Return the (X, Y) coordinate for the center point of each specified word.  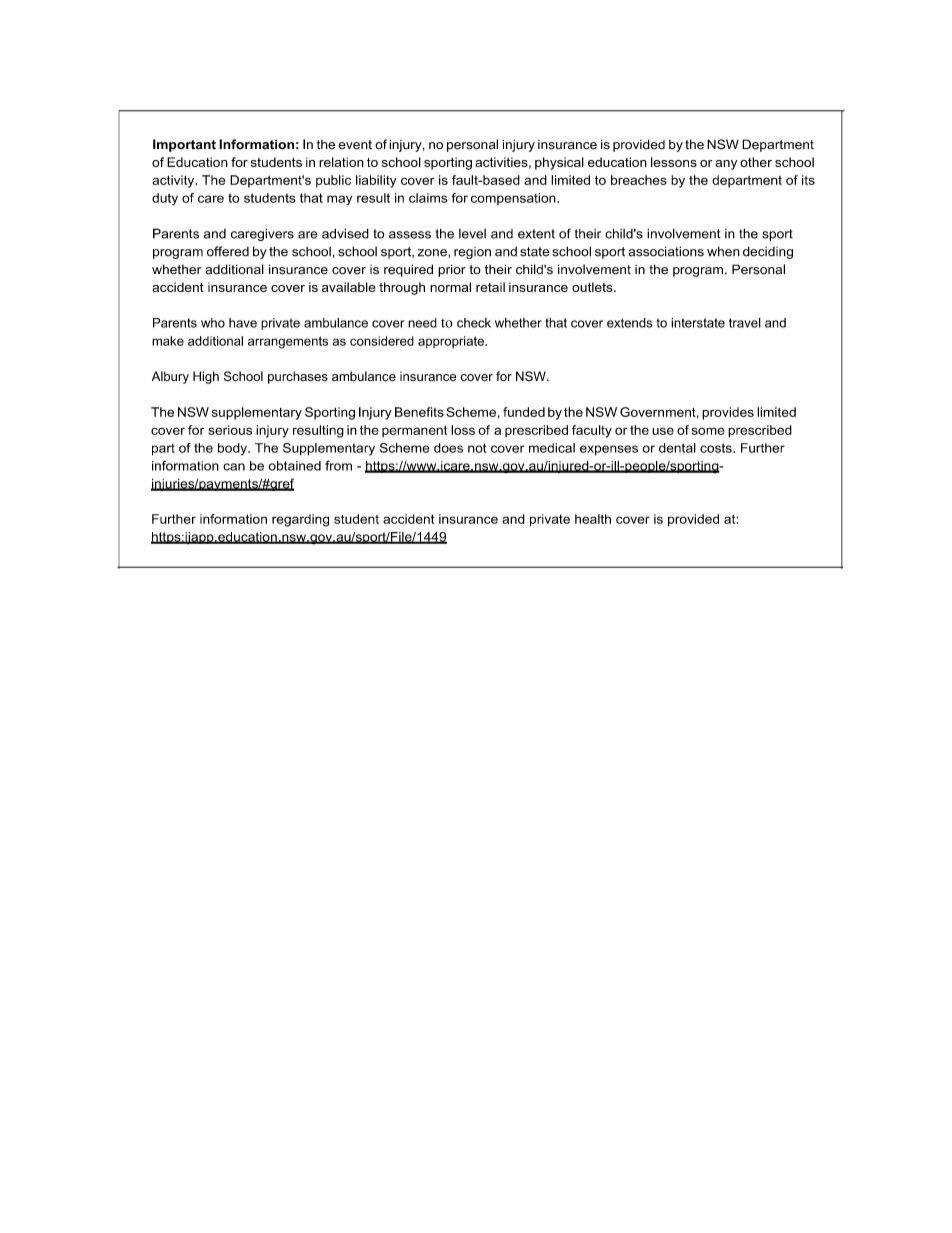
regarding (300, 520)
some (708, 431)
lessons (674, 162)
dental (677, 448)
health (593, 519)
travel (745, 323)
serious (230, 430)
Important (184, 145)
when (723, 251)
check (474, 323)
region (472, 253)
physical (559, 163)
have (243, 323)
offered (228, 251)
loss (463, 430)
